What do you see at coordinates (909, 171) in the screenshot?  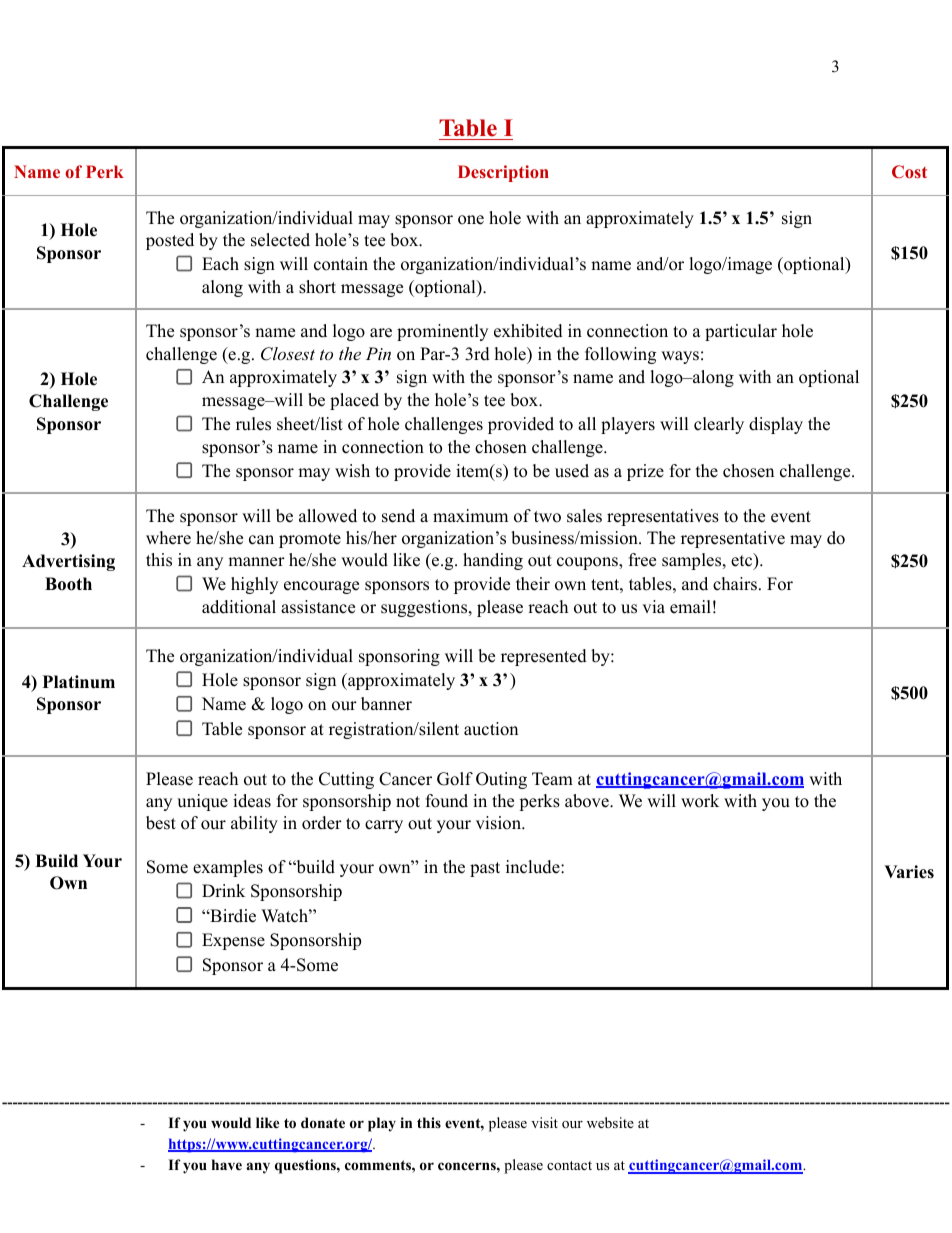 I see `Cost` at bounding box center [909, 171].
